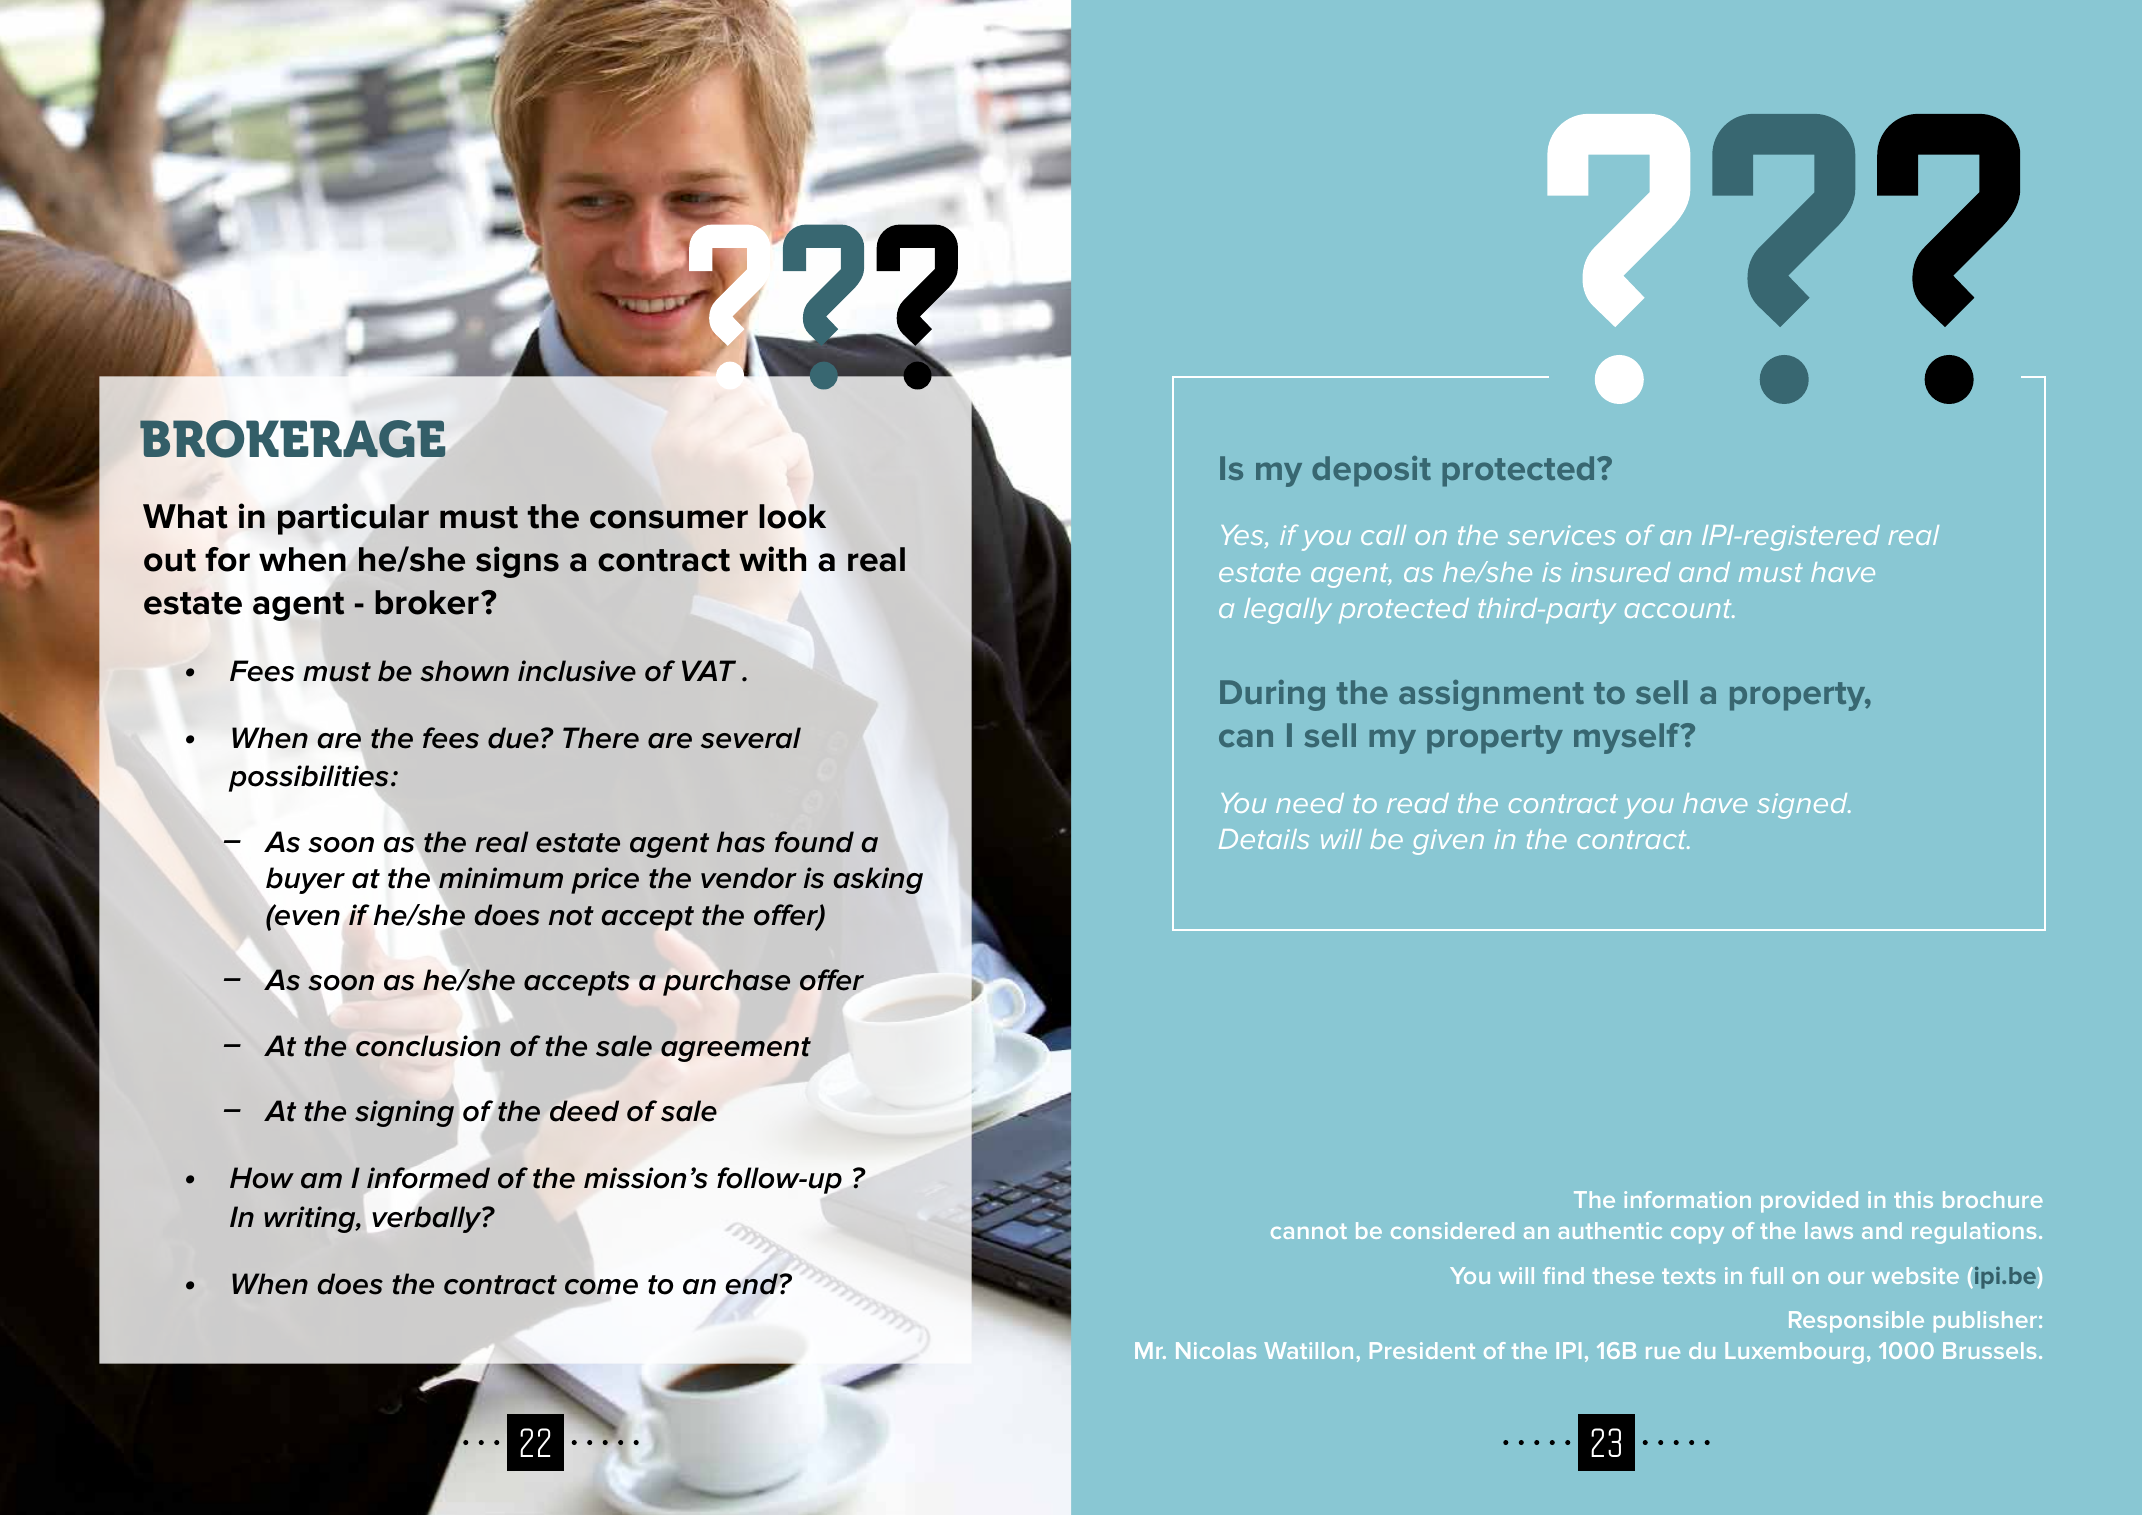 This page has width=2142, height=1515. I want to click on Nicolas, so click(1216, 1350).
